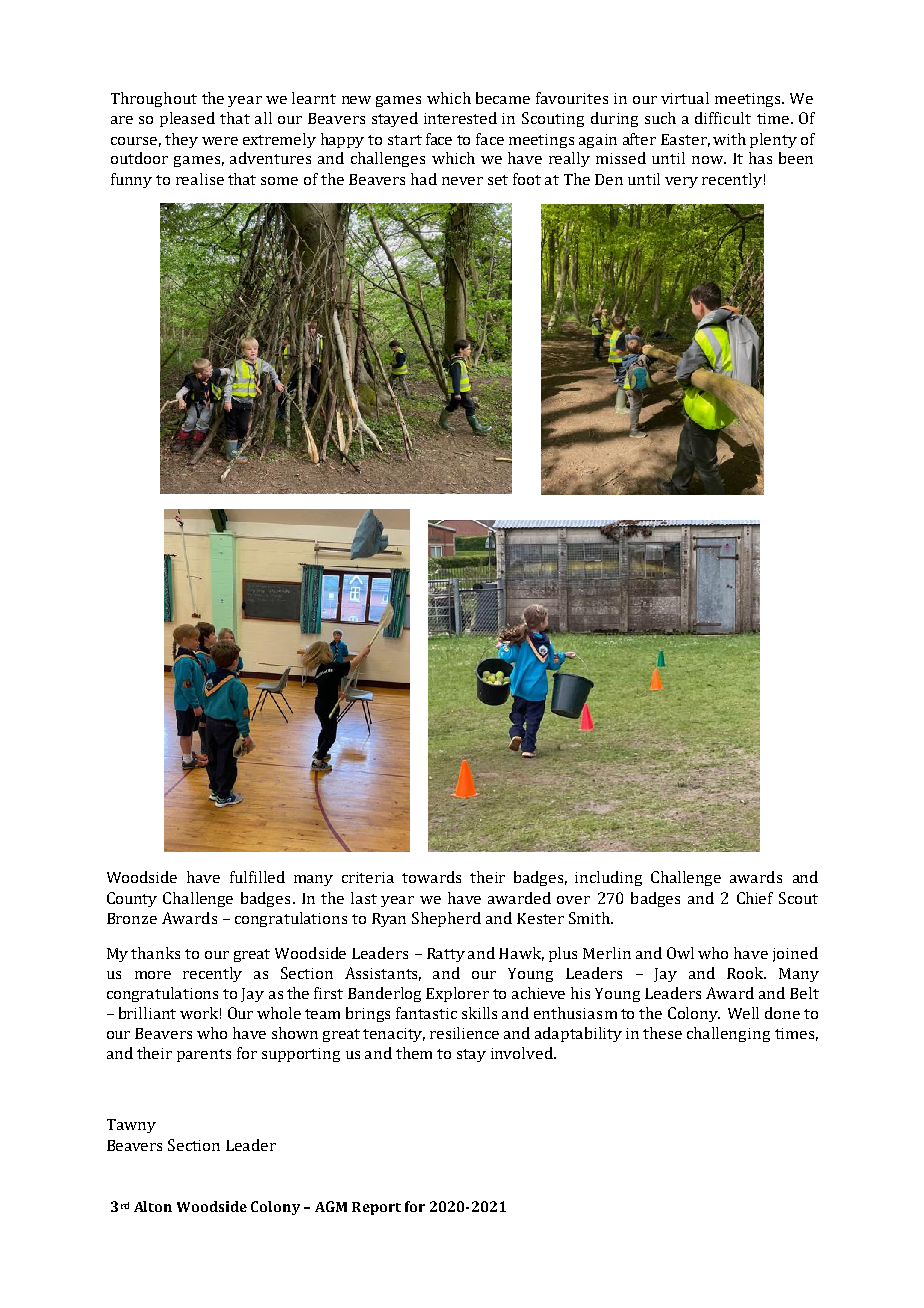 The width and height of the screenshot is (924, 1308). I want to click on realise, so click(200, 179).
